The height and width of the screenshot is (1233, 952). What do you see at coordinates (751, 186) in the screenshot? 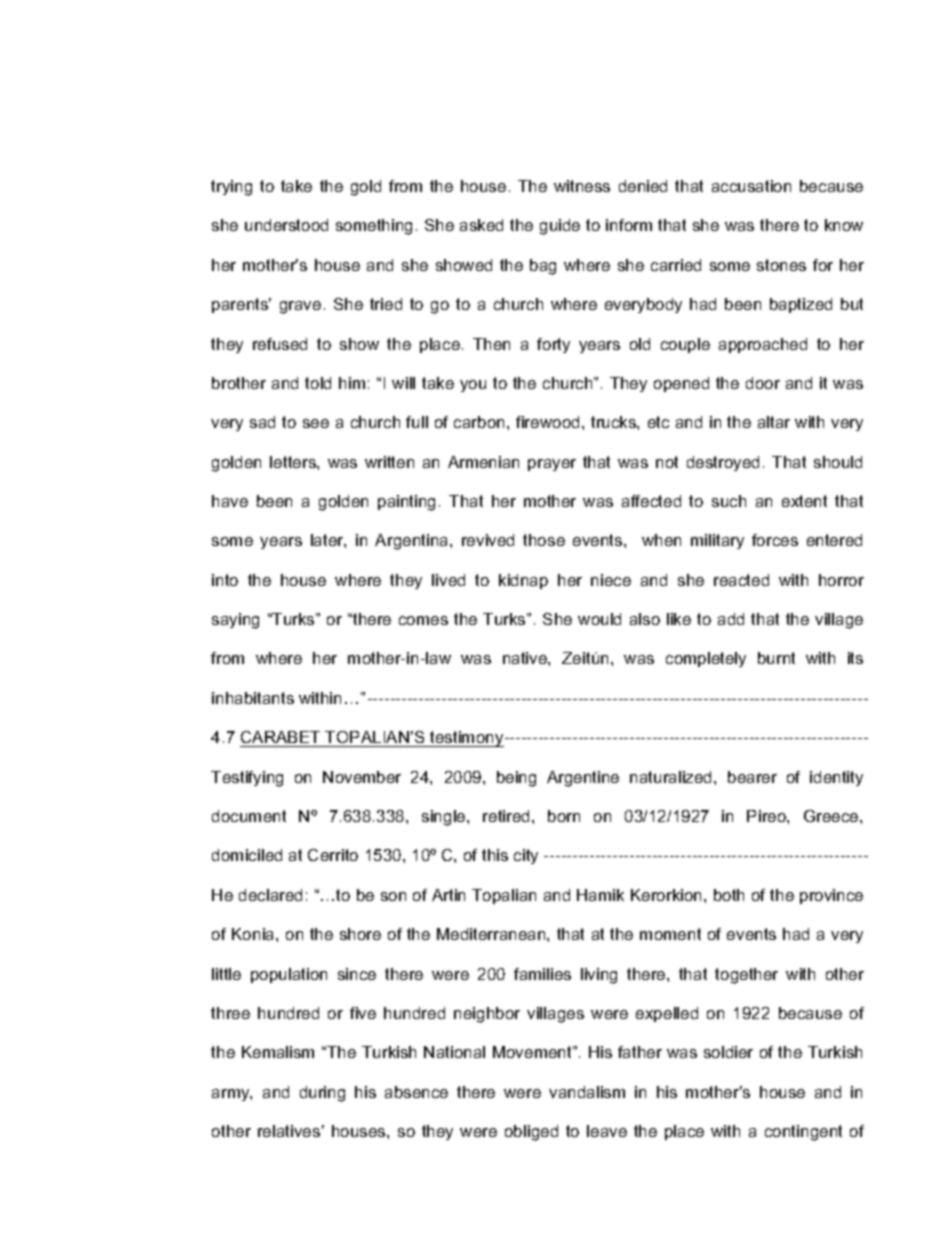
I see `accusation` at bounding box center [751, 186].
